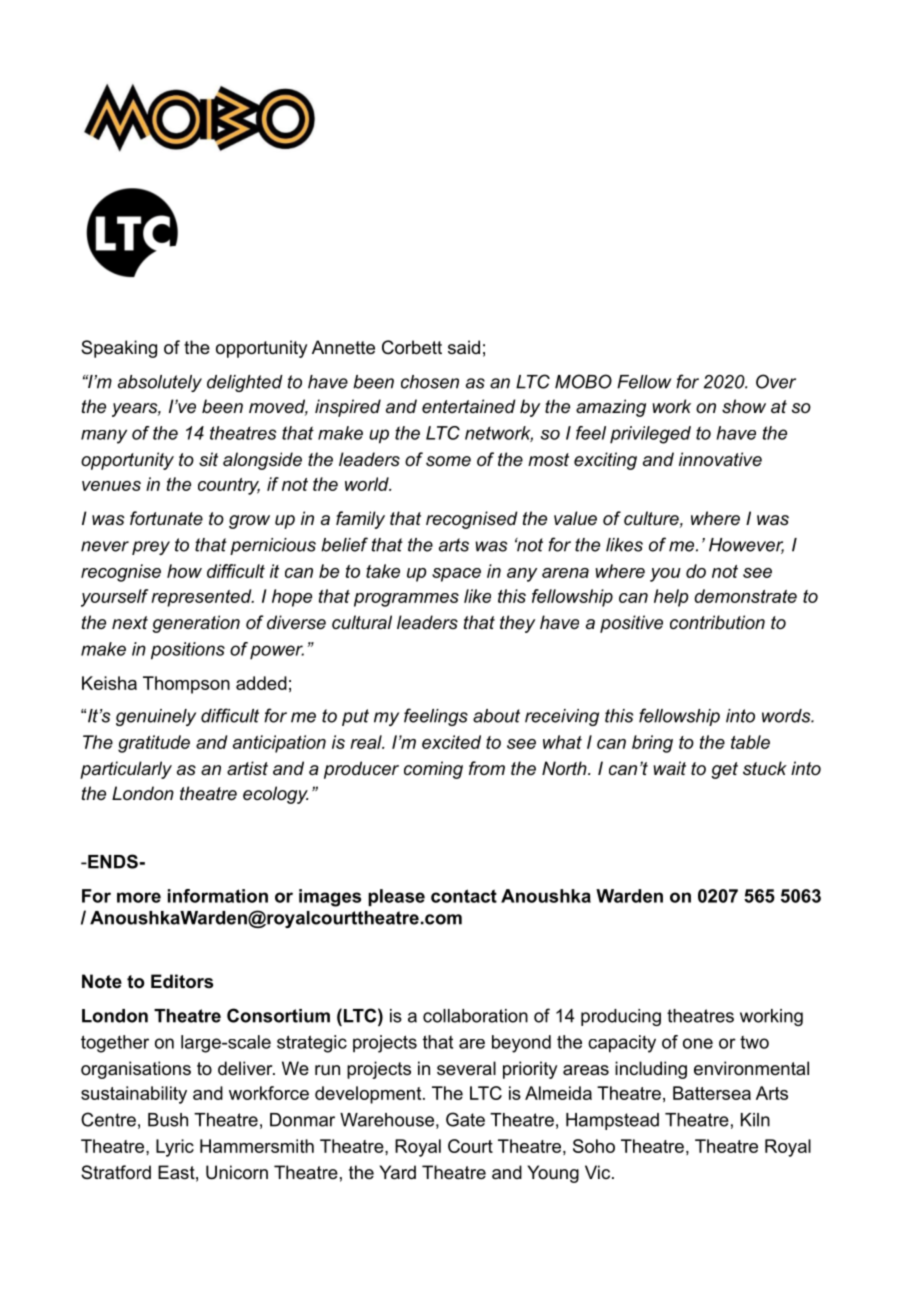 The height and width of the page is (1308, 924). What do you see at coordinates (670, 768) in the page?
I see `wait` at bounding box center [670, 768].
